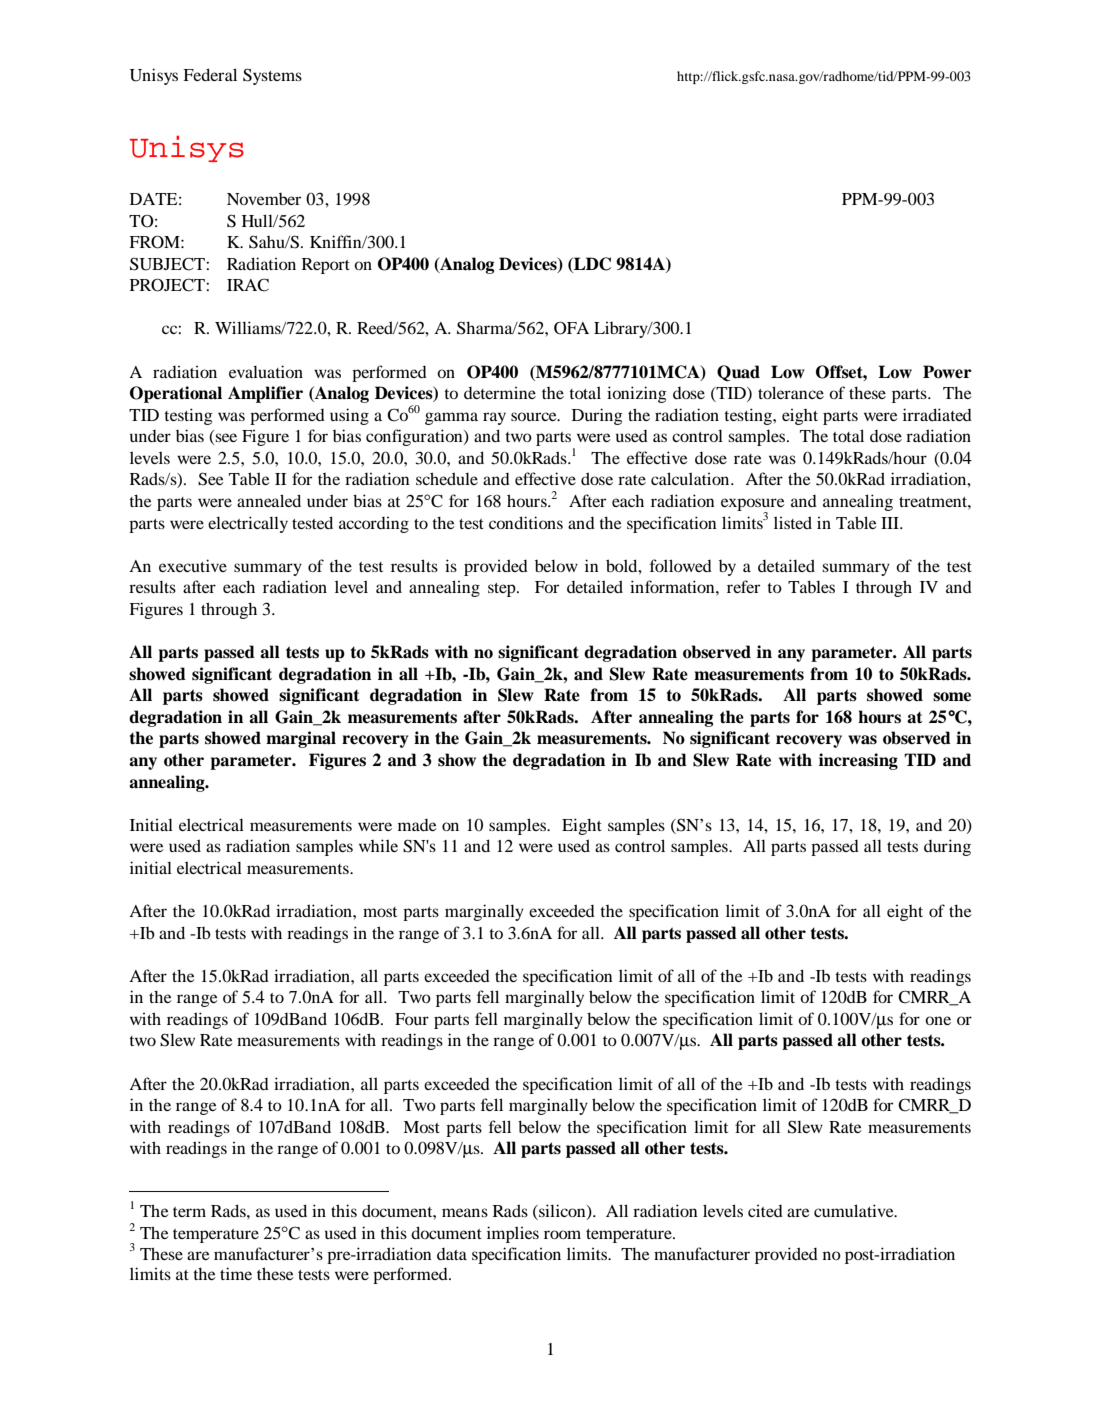  What do you see at coordinates (858, 761) in the page?
I see `increasing` at bounding box center [858, 761].
